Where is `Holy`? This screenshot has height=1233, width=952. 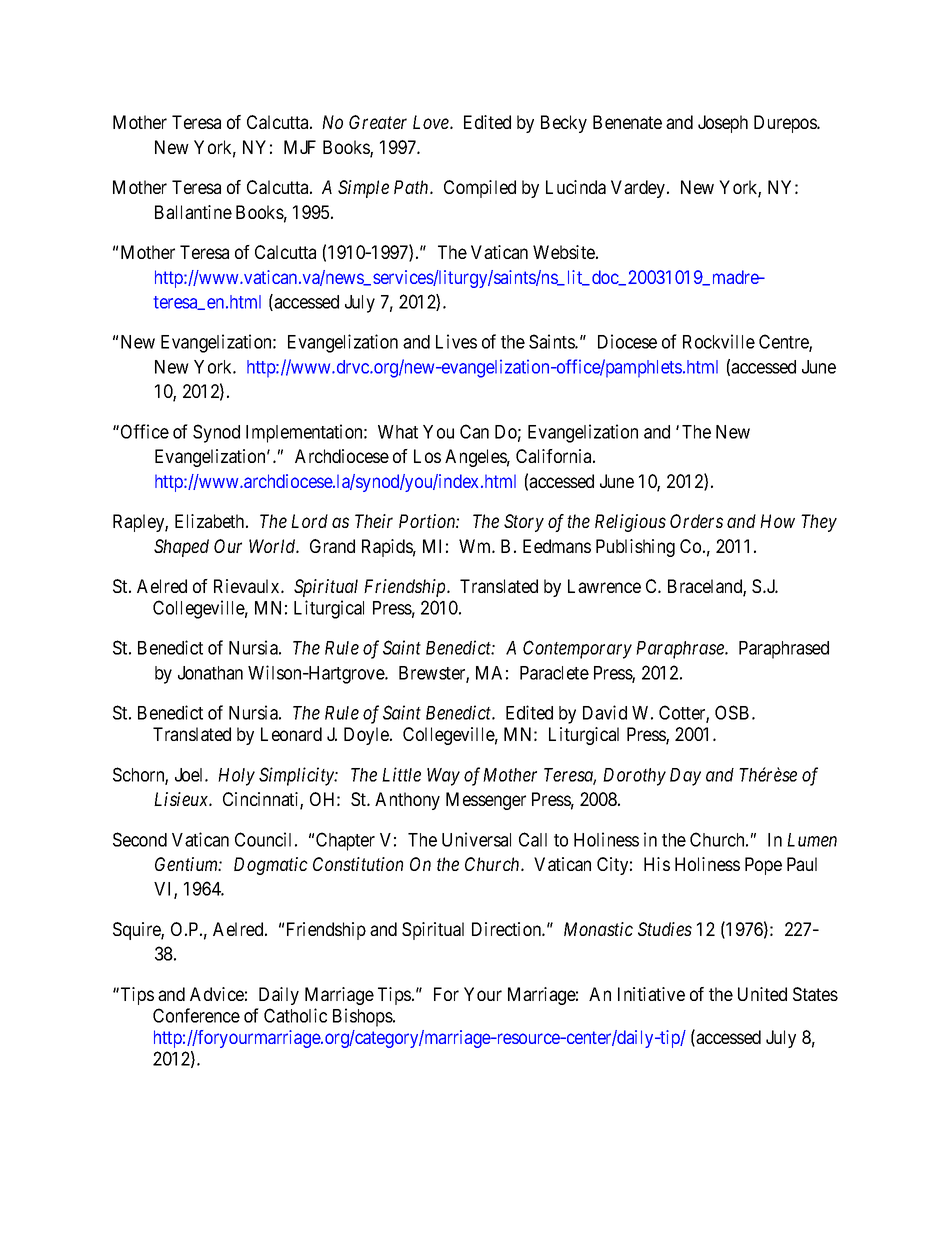
Holy is located at coordinates (236, 777).
